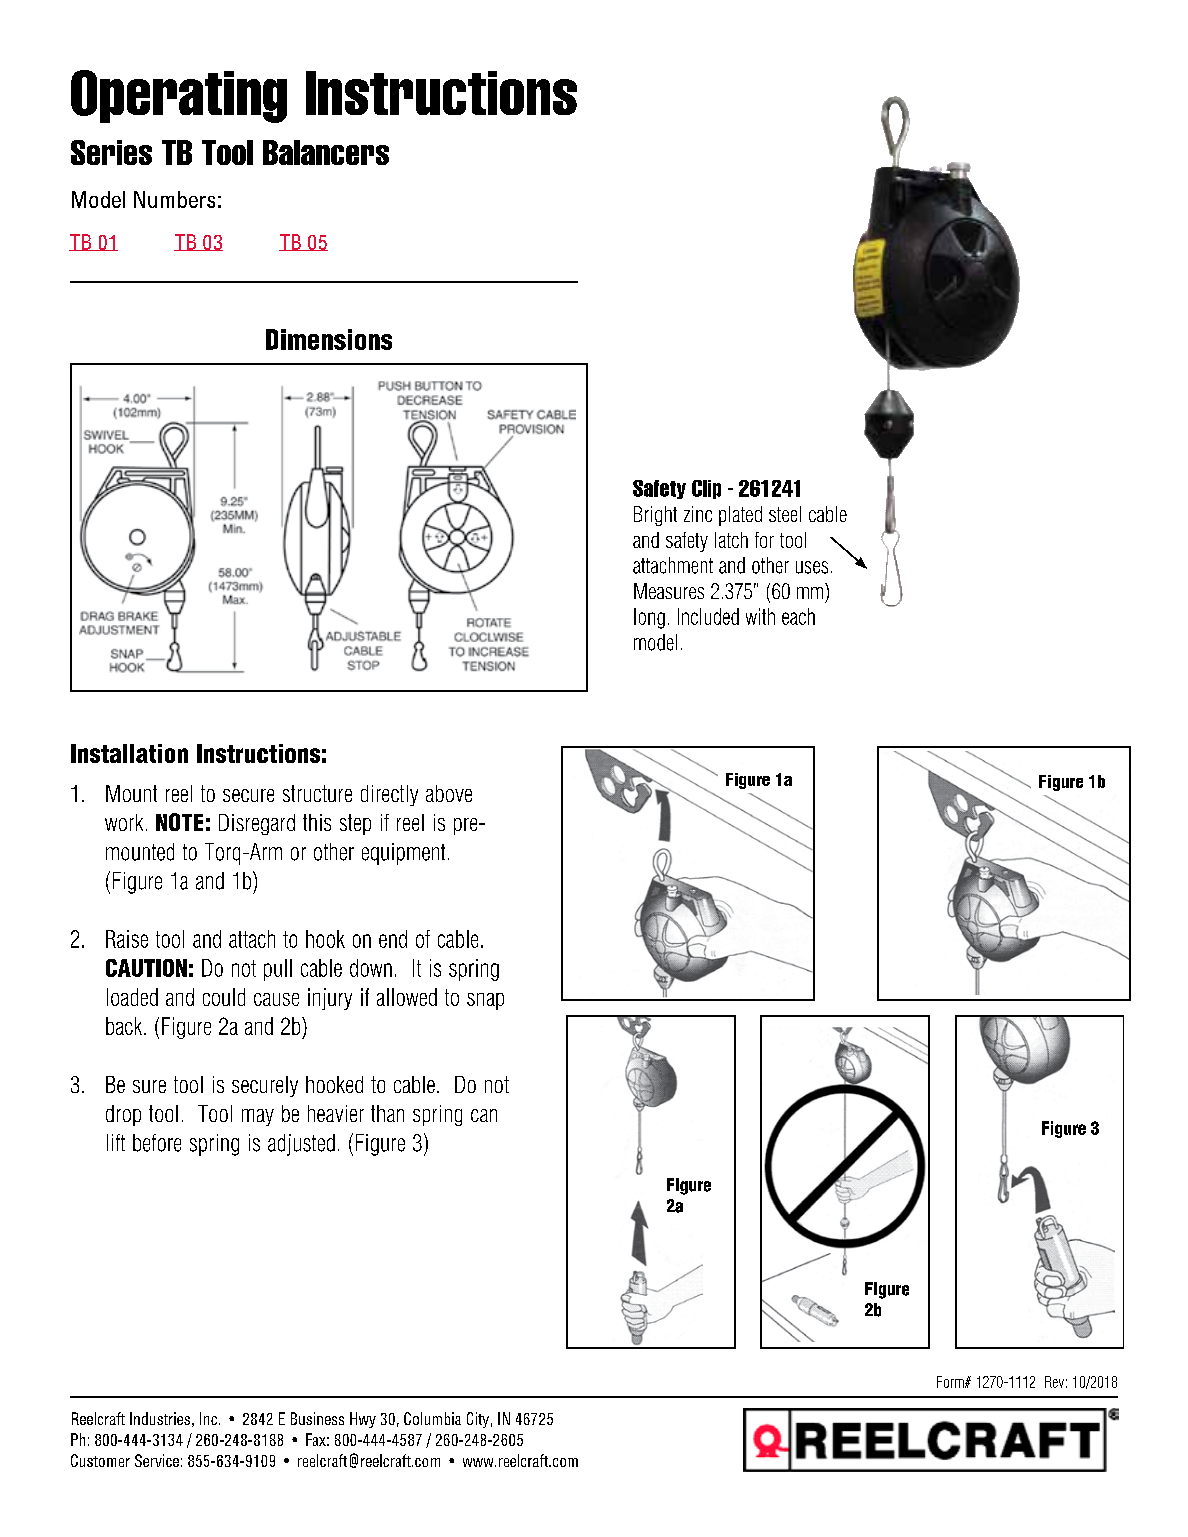  Describe the element at coordinates (485, 1001) in the screenshot. I see `snap` at that location.
